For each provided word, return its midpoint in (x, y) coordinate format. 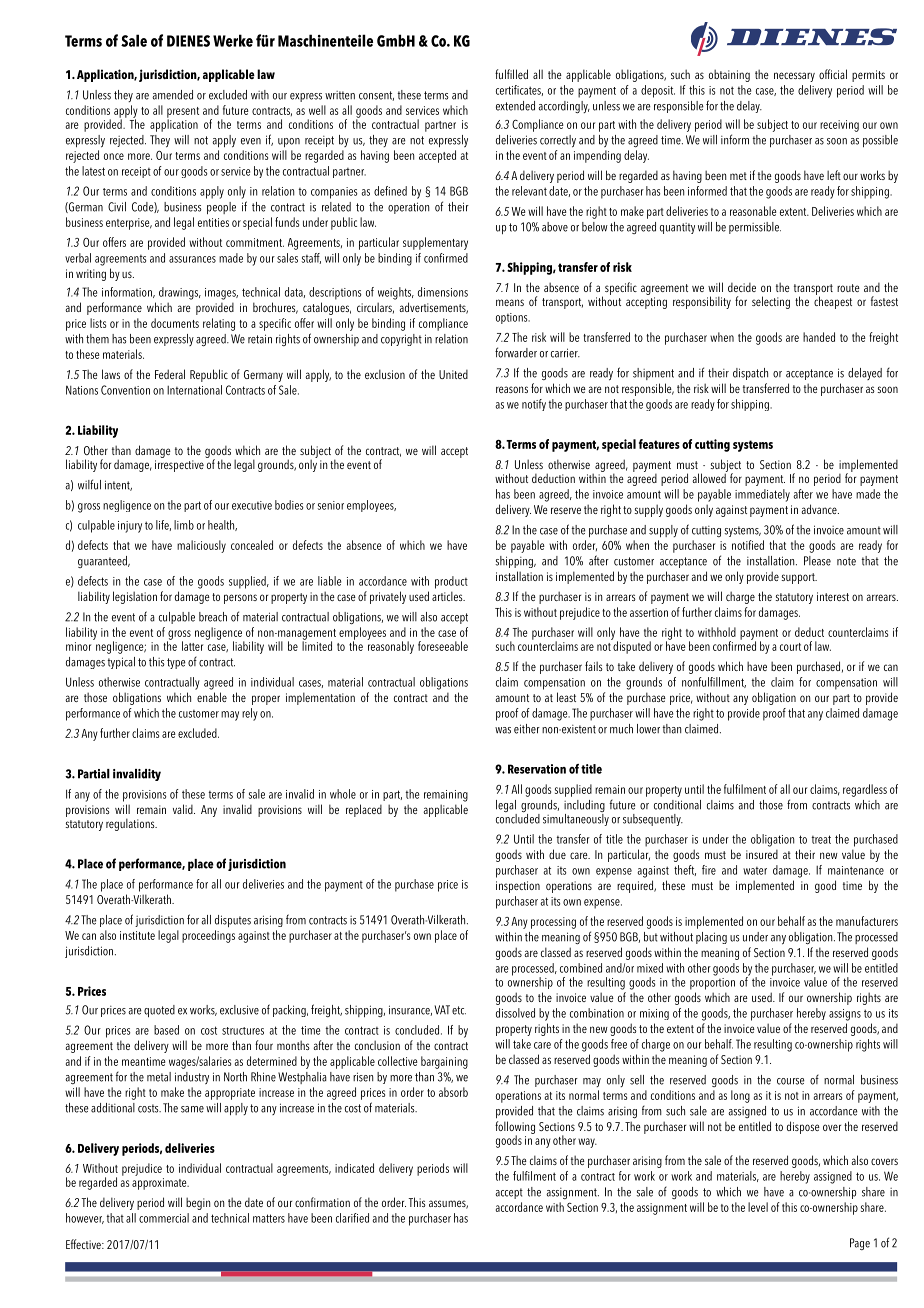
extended (515, 106)
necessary (794, 77)
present (183, 113)
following (515, 1128)
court (790, 647)
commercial (164, 1218)
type (176, 663)
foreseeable (443, 646)
